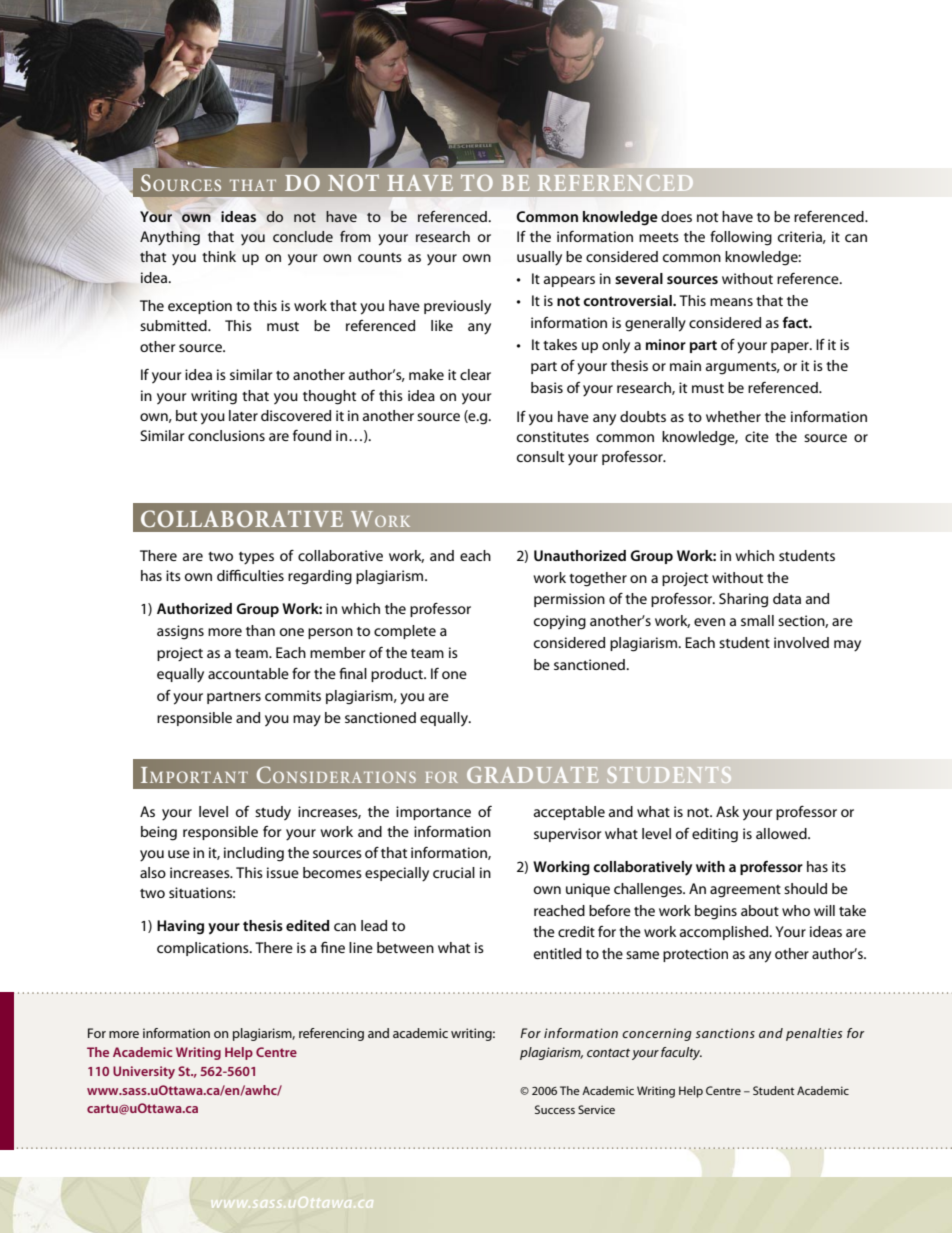  What do you see at coordinates (539, 258) in the image?
I see `usually` at bounding box center [539, 258].
